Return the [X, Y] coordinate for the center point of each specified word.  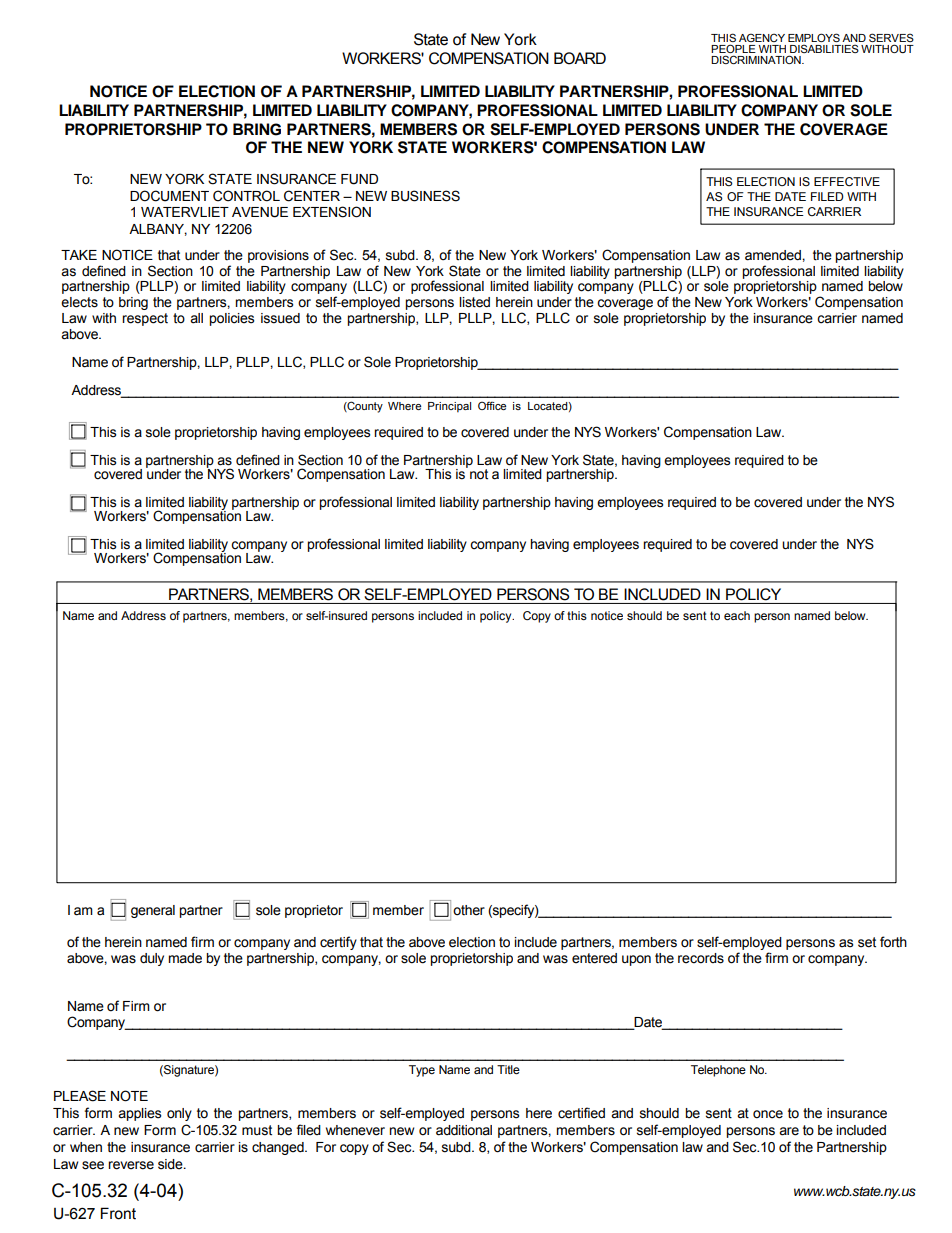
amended [774, 255]
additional [464, 1130]
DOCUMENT [169, 196]
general [153, 911]
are [789, 1131]
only [179, 1114]
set [867, 942]
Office [492, 405]
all [196, 318]
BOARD [580, 58]
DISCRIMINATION [757, 59]
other [469, 910]
